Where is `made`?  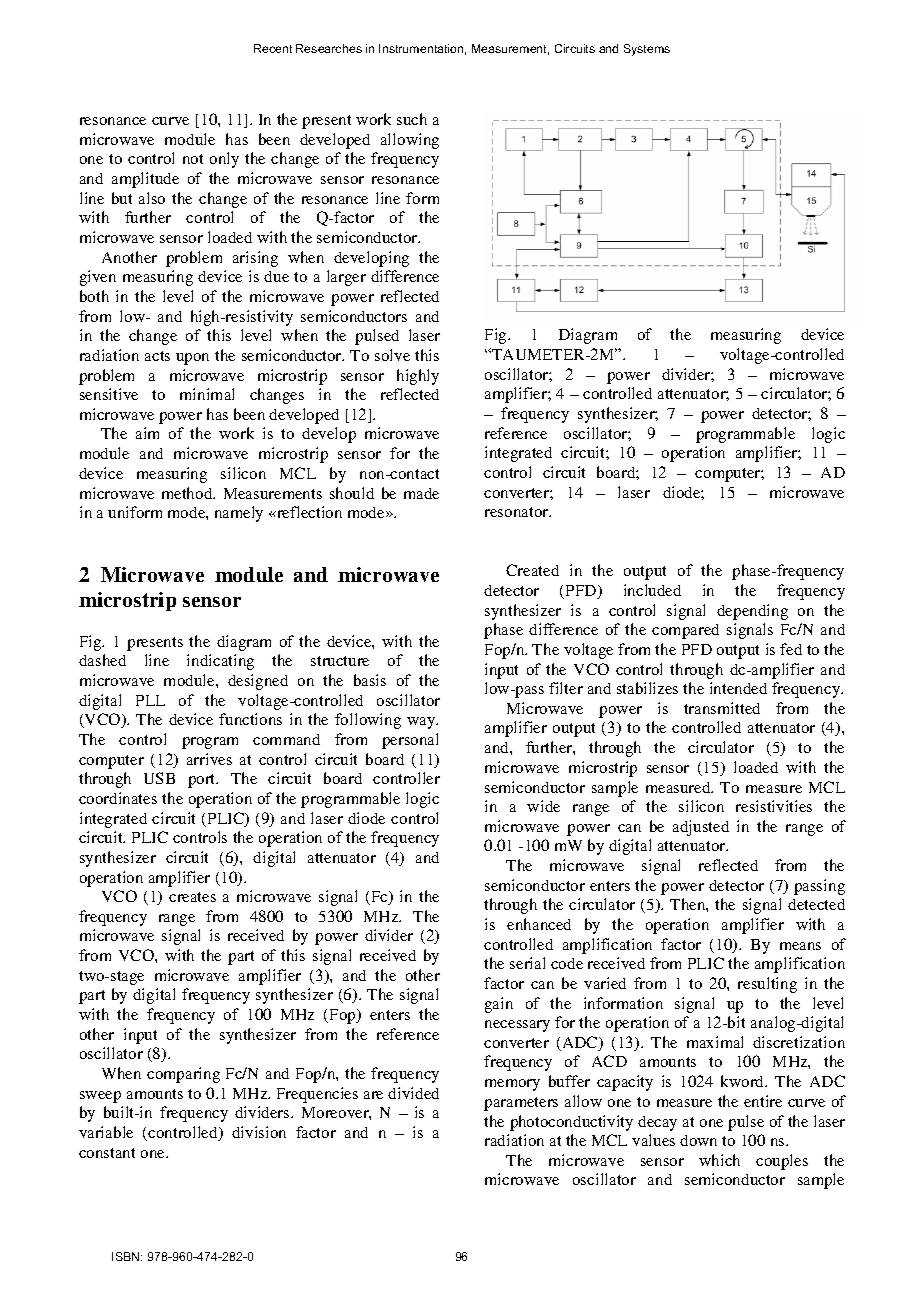
made is located at coordinates (421, 493).
